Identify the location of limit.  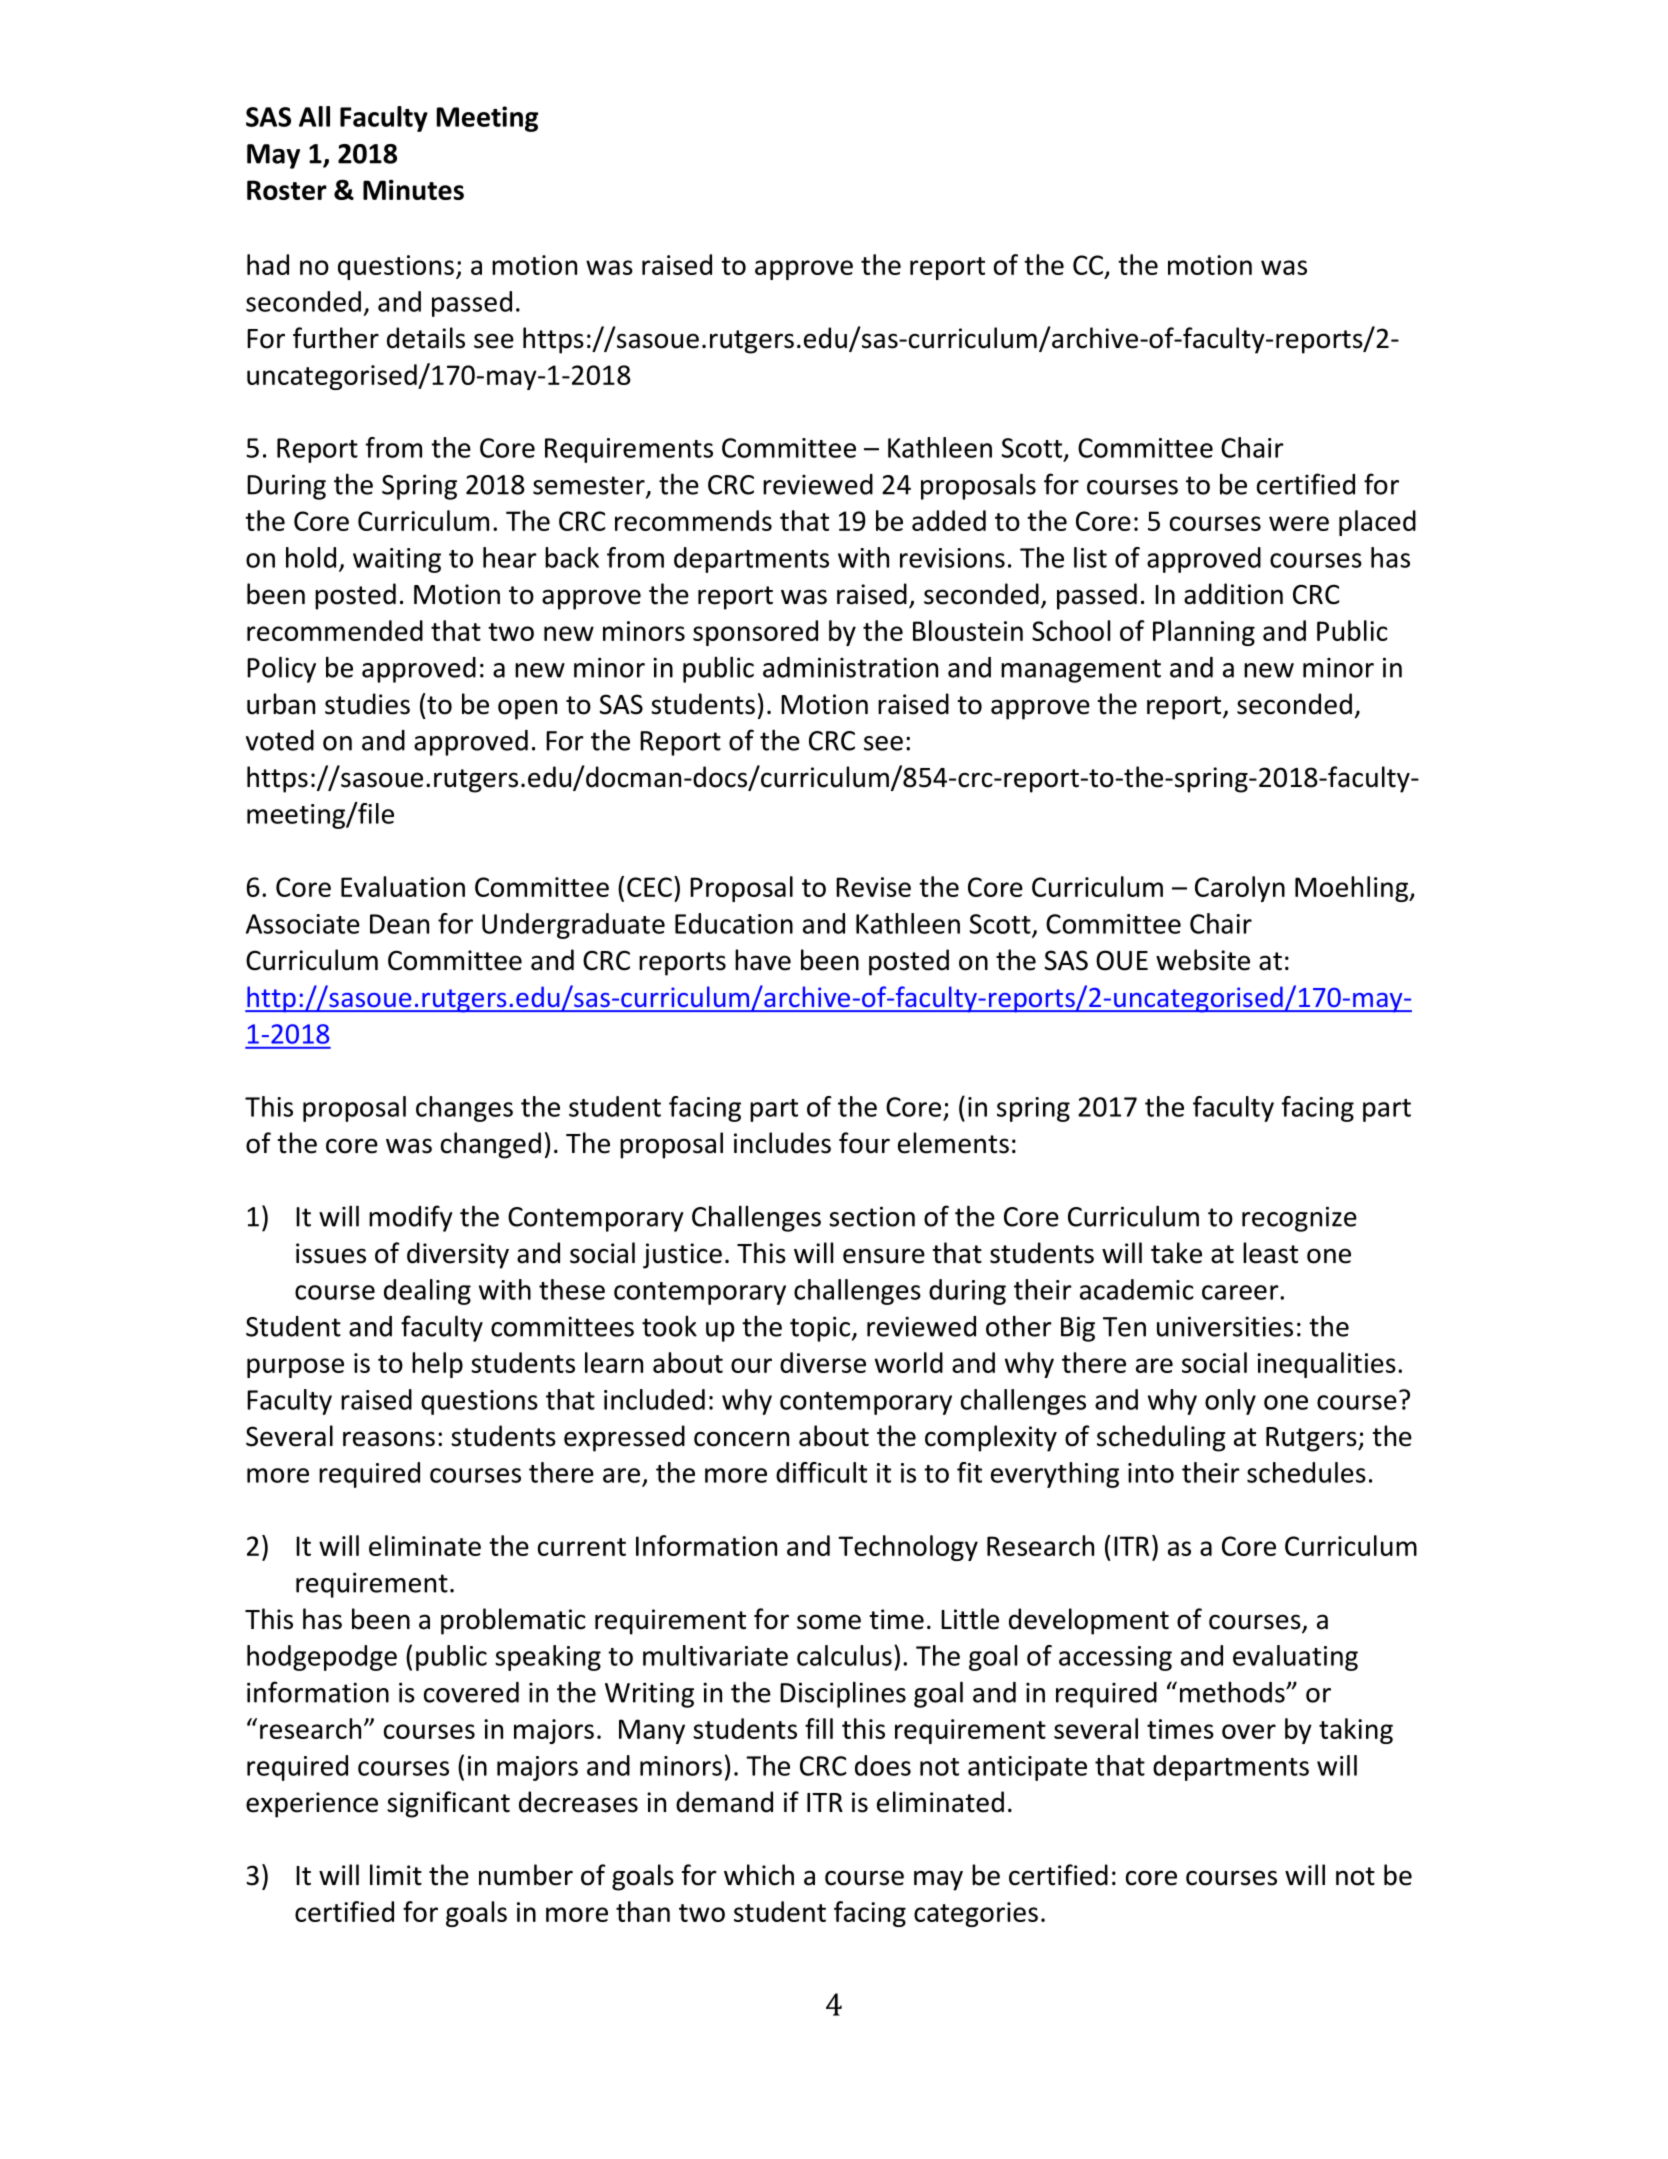
(396, 1875).
